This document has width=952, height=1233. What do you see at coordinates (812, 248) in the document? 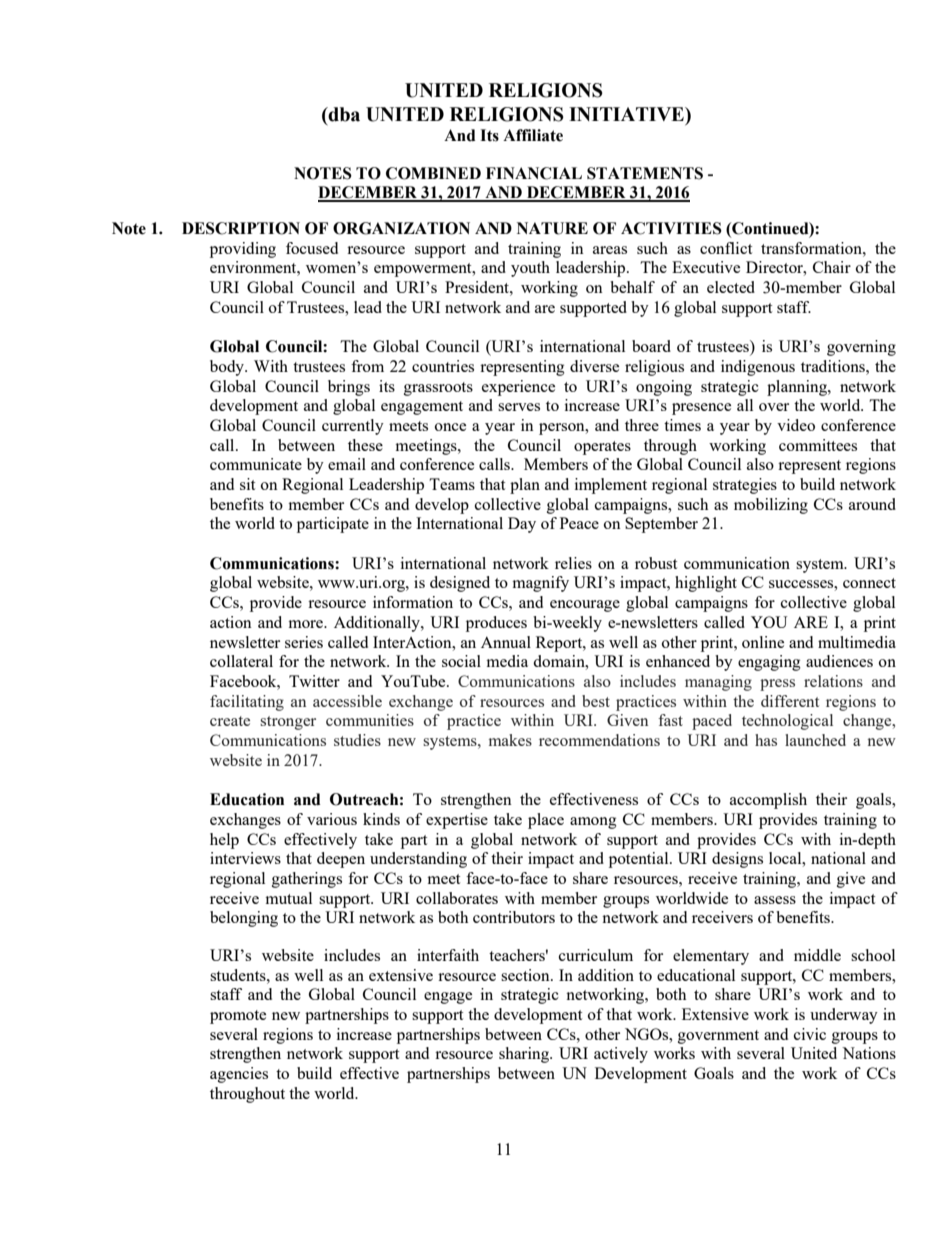
I see `transformation` at bounding box center [812, 248].
